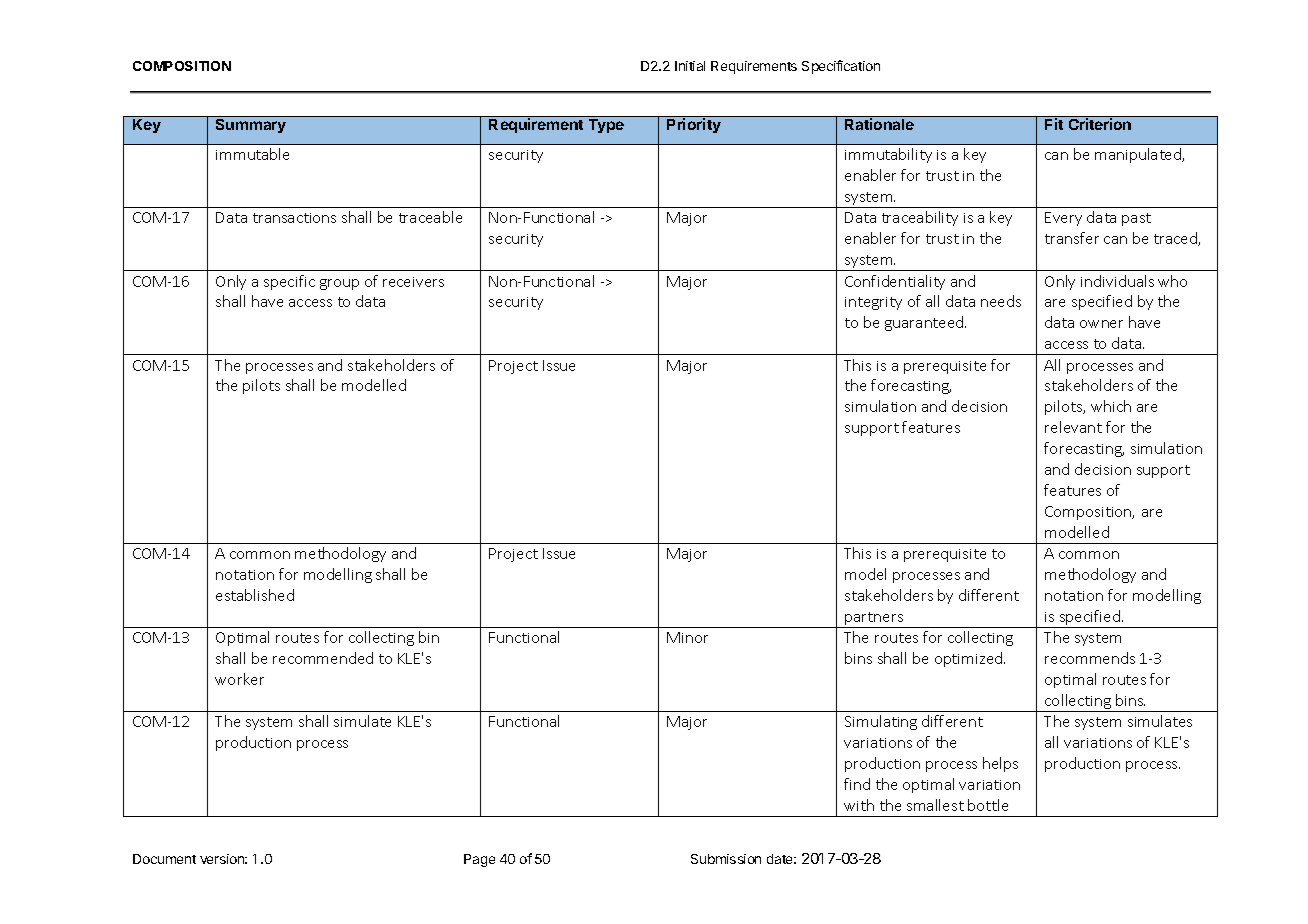 Image resolution: width=1308 pixels, height=924 pixels. I want to click on recommends, so click(1090, 658).
